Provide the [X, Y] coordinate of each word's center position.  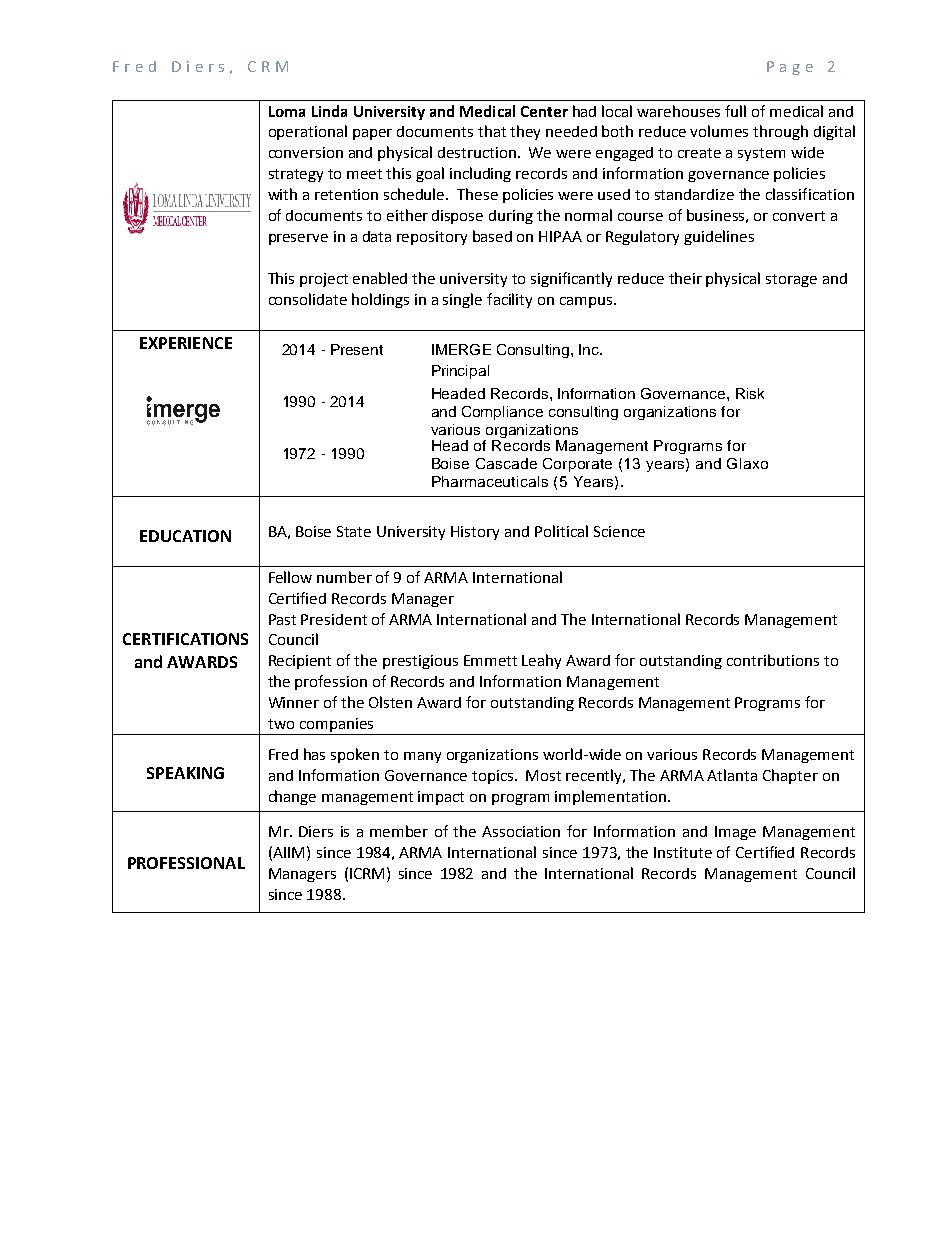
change [292, 797]
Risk [750, 393]
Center [544, 111]
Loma [287, 111]
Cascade [506, 463]
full [735, 111]
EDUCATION [185, 536]
